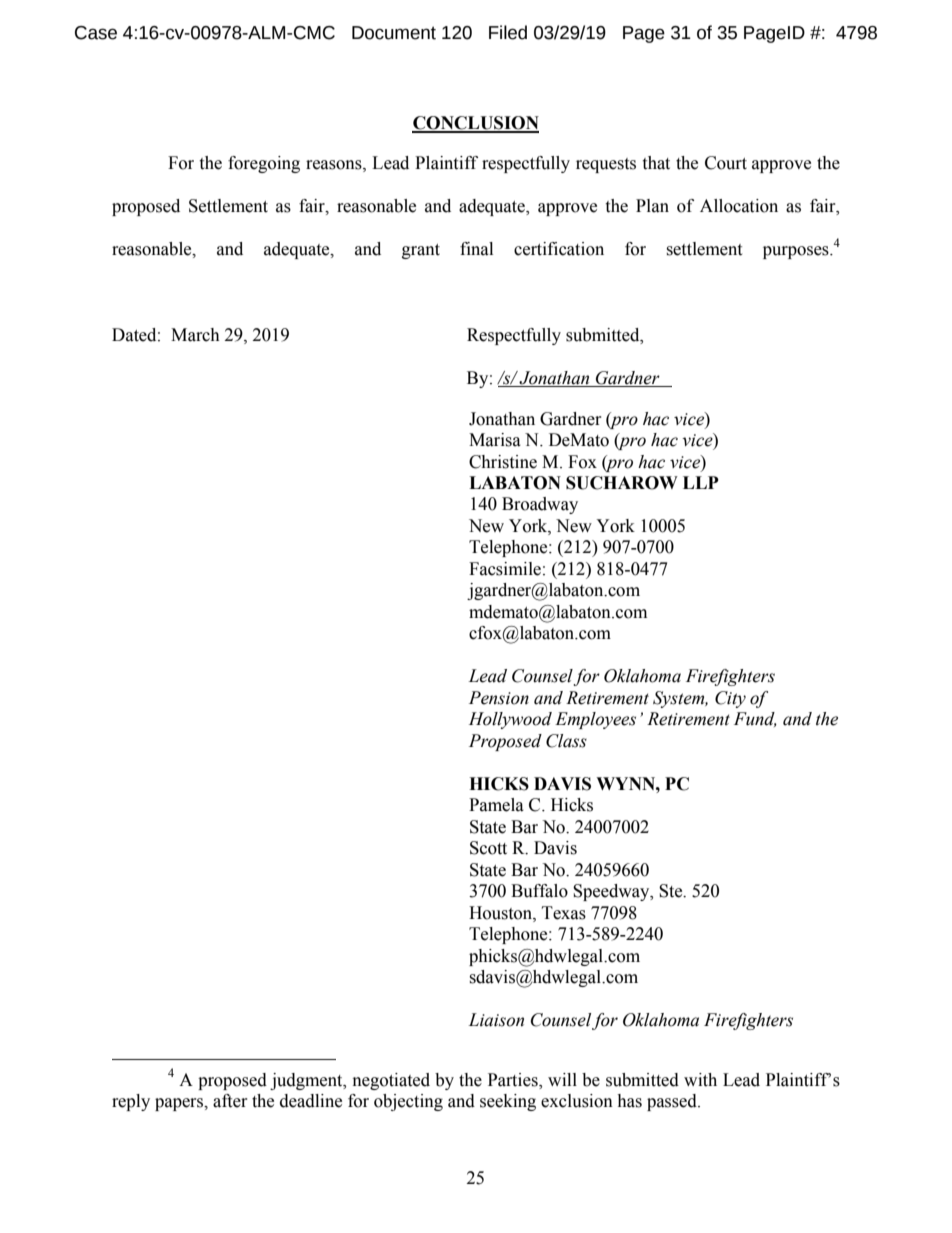 This document has width=952, height=1233. Describe the element at coordinates (700, 1080) in the document. I see `with` at that location.
